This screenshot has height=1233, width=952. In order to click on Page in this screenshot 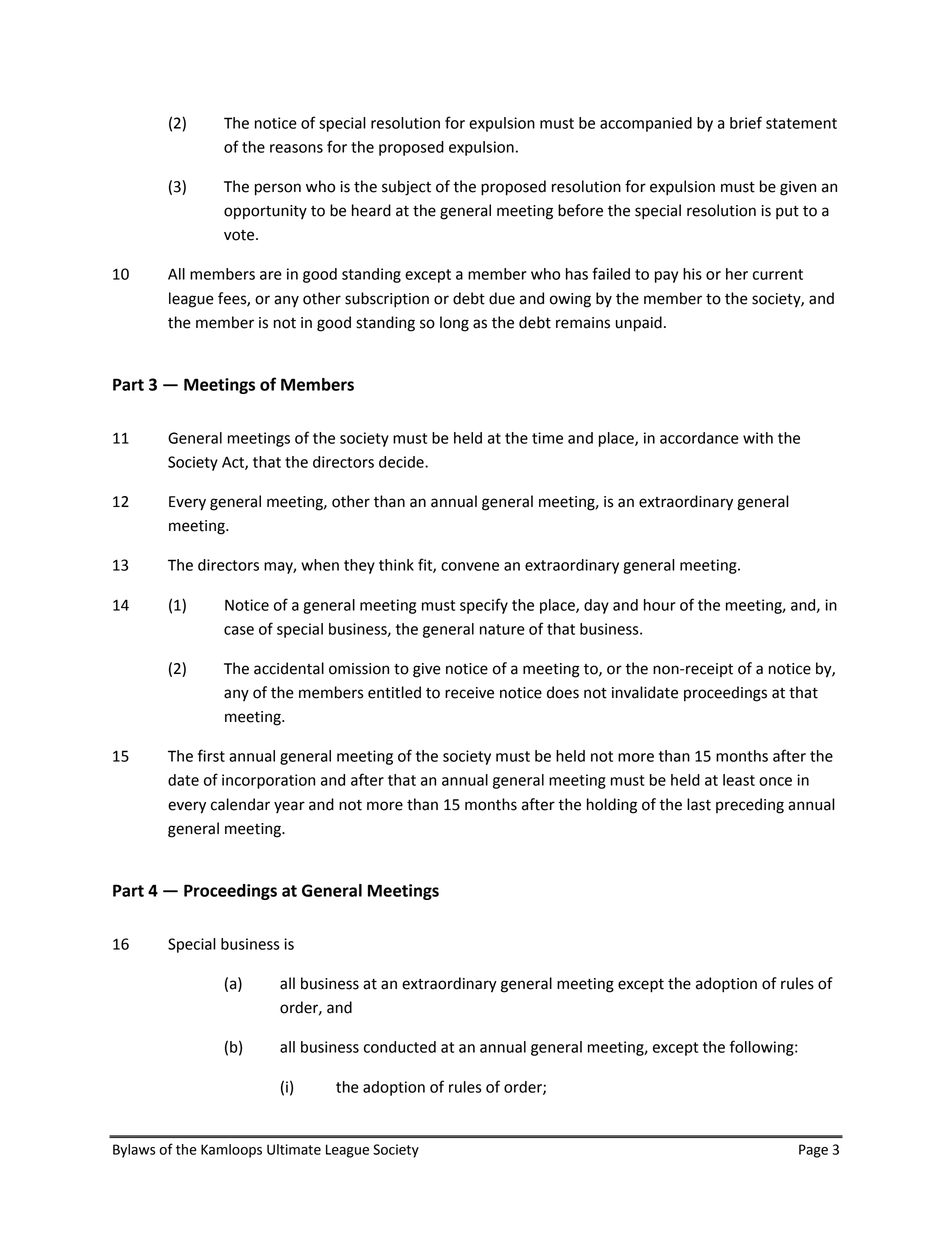, I will do `click(813, 1151)`.
